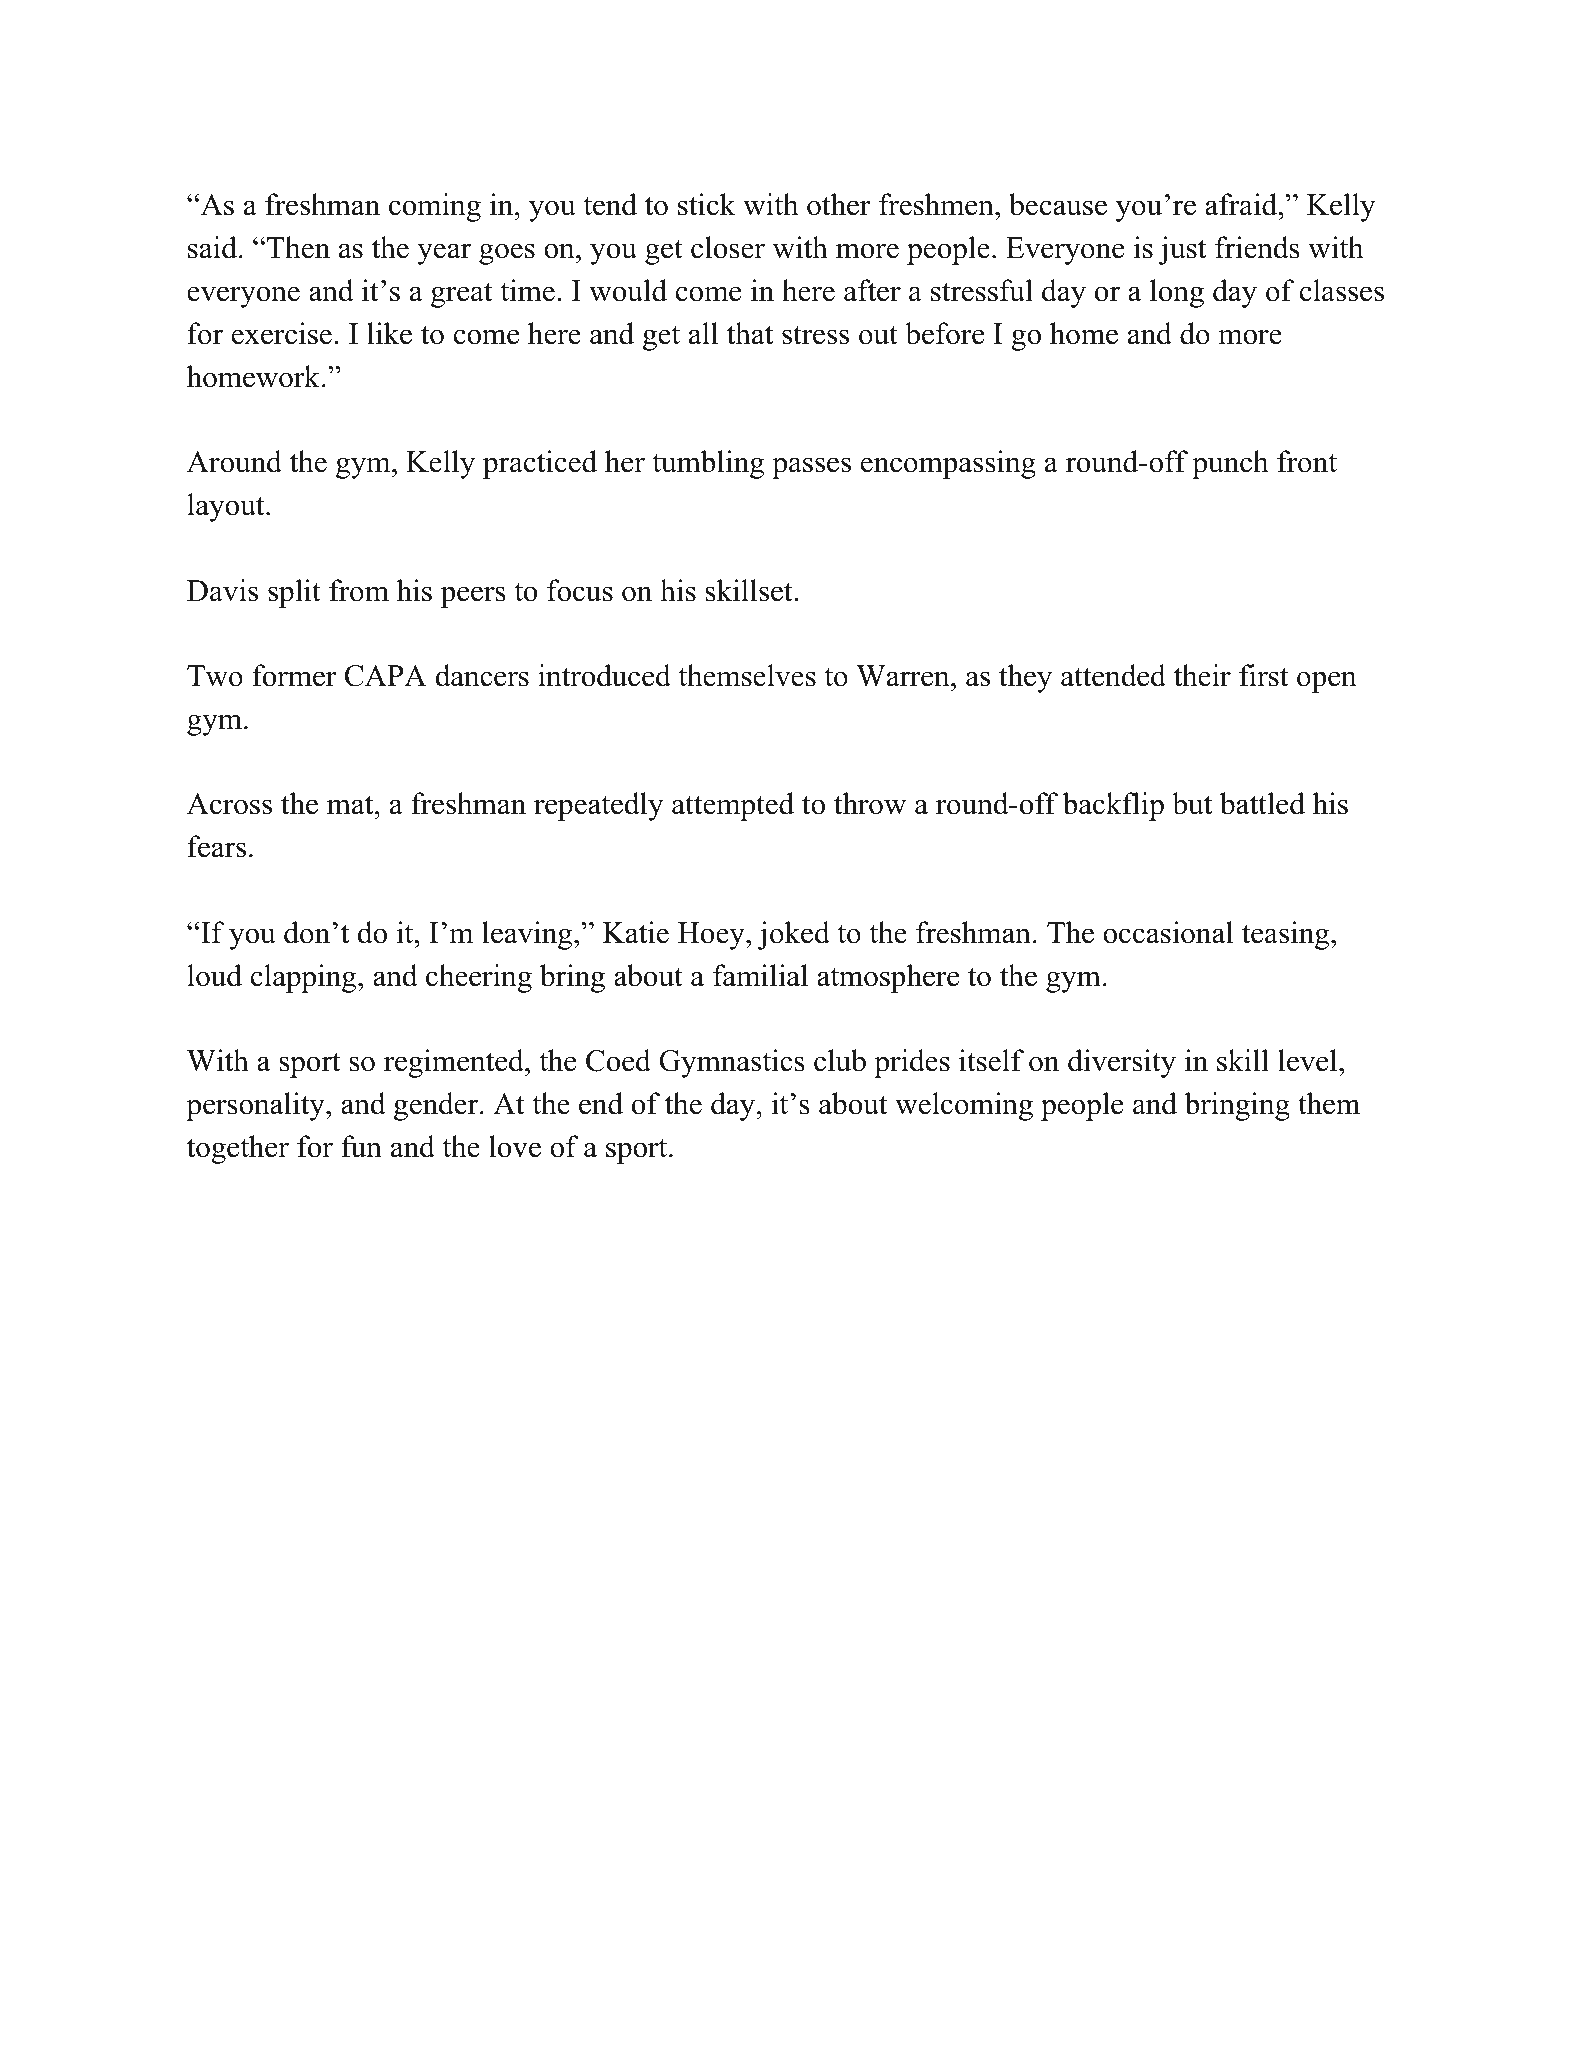 This page has width=1587, height=2054. What do you see at coordinates (903, 676) in the page?
I see `Warren` at bounding box center [903, 676].
